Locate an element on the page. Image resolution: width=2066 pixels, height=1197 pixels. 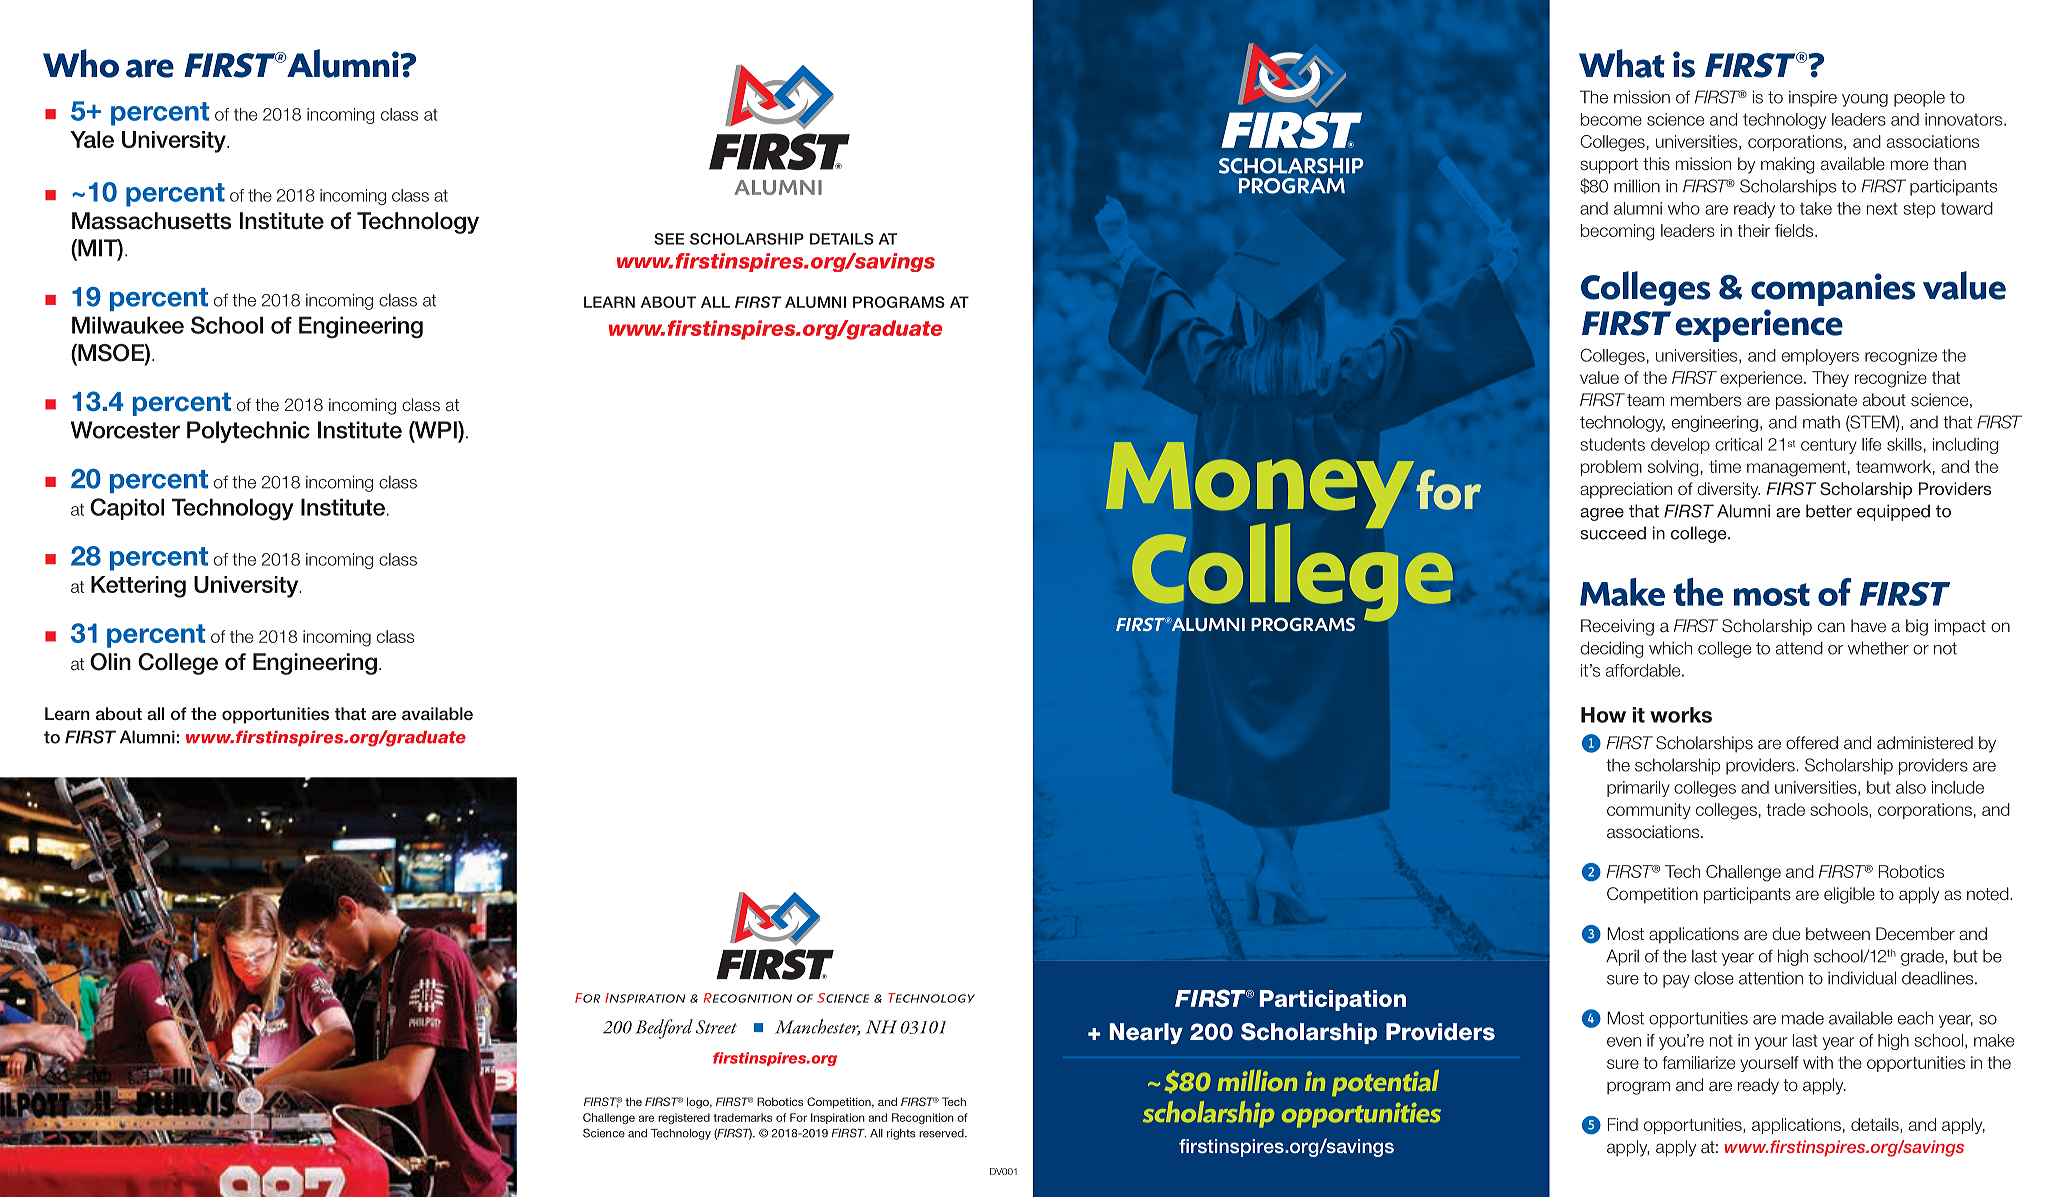
Worcester is located at coordinates (125, 430).
